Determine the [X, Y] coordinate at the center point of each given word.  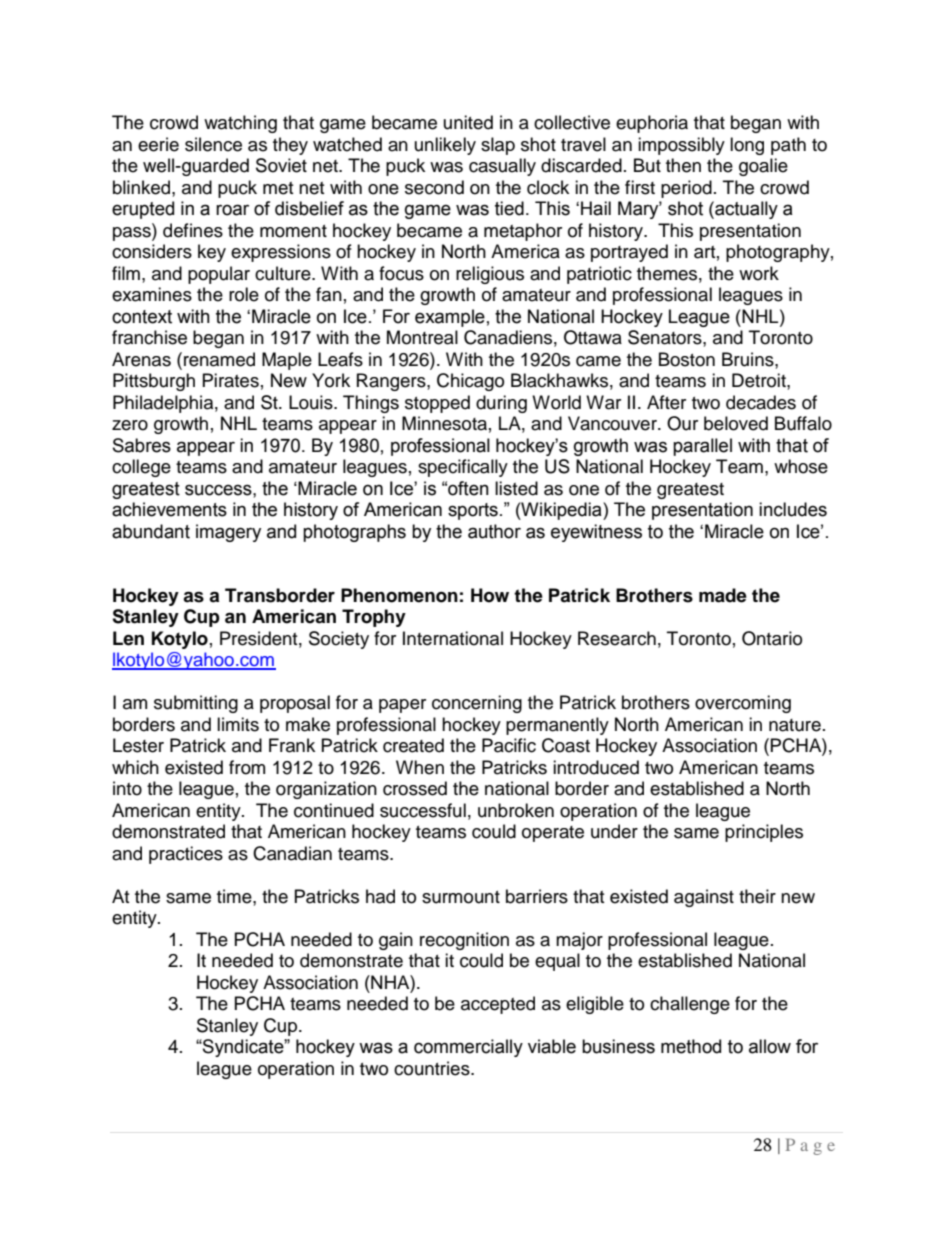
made [723, 595]
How [490, 595]
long [747, 146]
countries [433, 1068]
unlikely [445, 146]
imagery [228, 533]
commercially [468, 1048]
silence [213, 144]
